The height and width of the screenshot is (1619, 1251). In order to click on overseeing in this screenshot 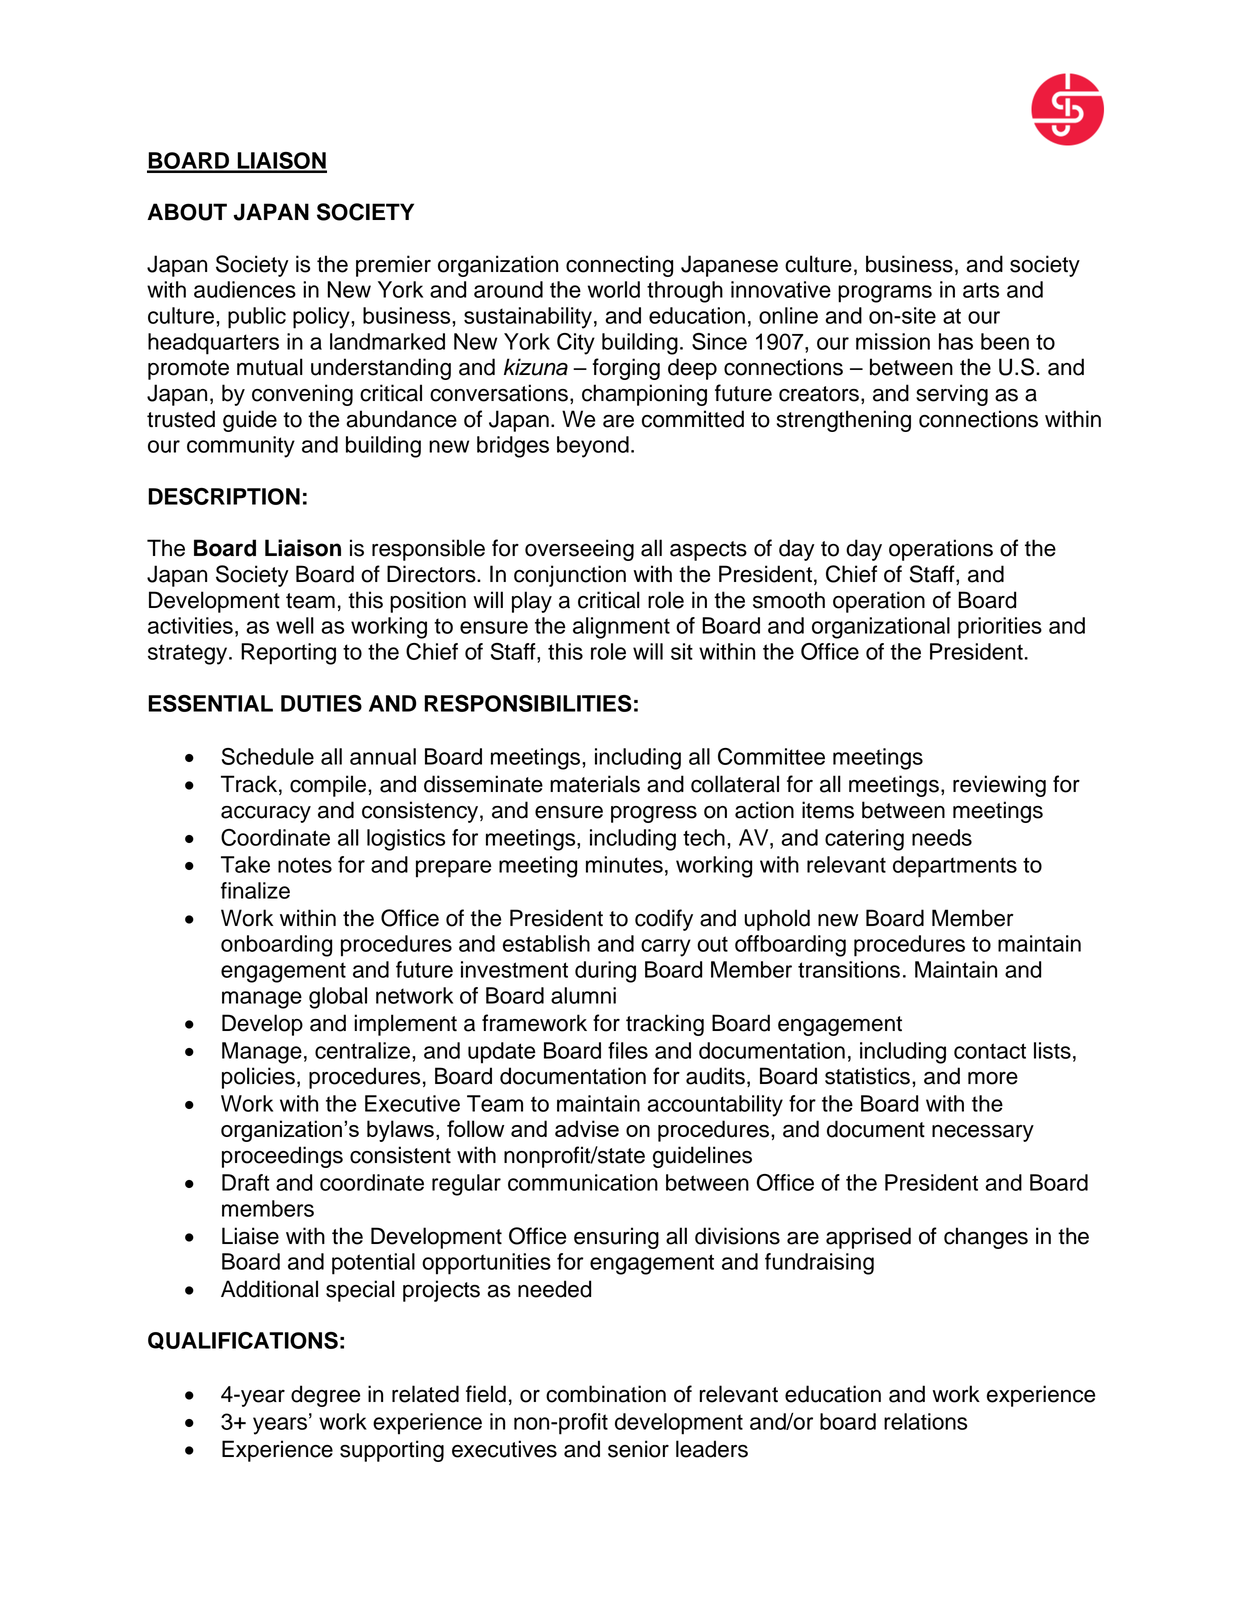, I will do `click(579, 550)`.
